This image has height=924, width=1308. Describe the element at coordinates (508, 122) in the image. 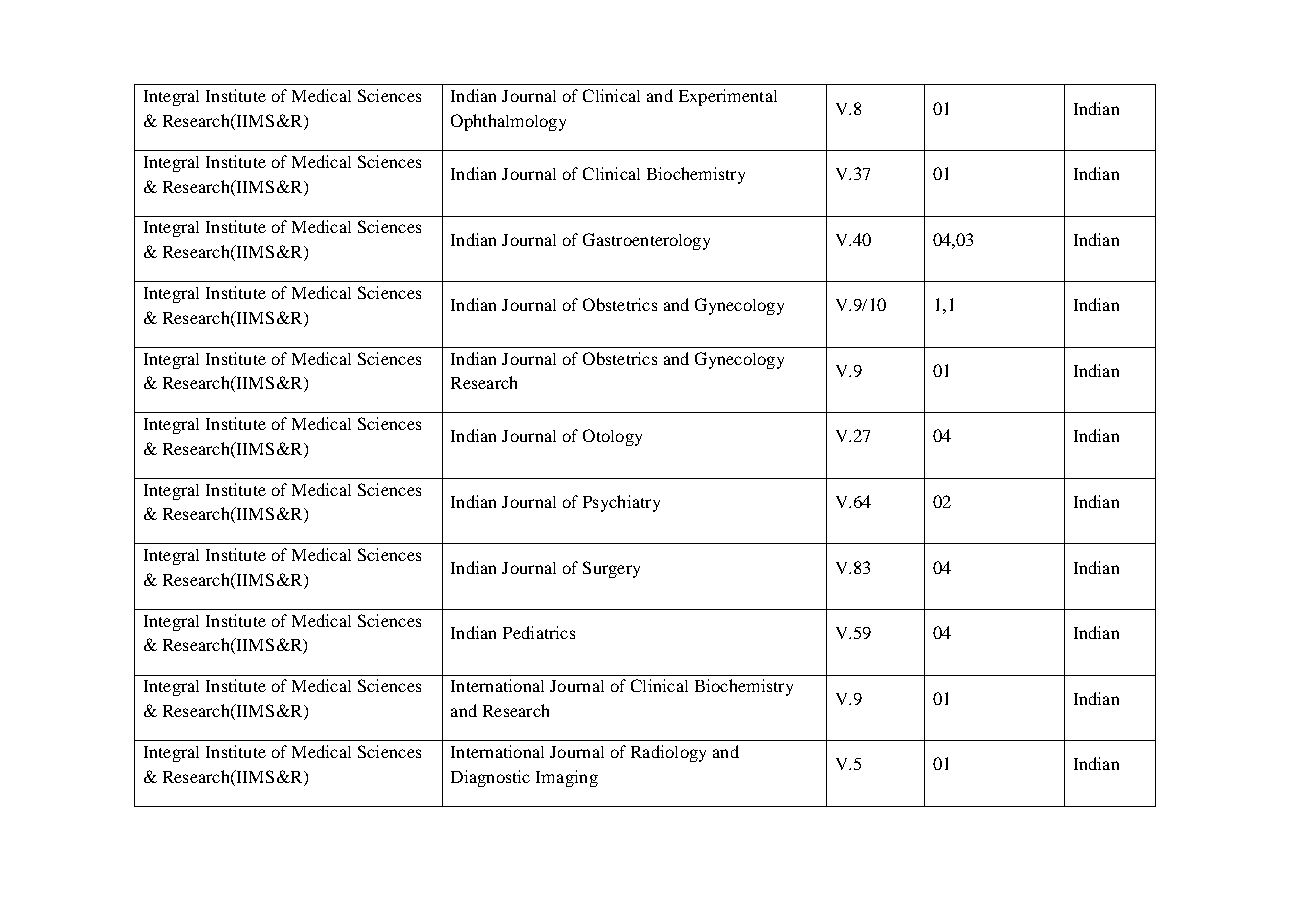

I see `Ophthalmology` at that location.
